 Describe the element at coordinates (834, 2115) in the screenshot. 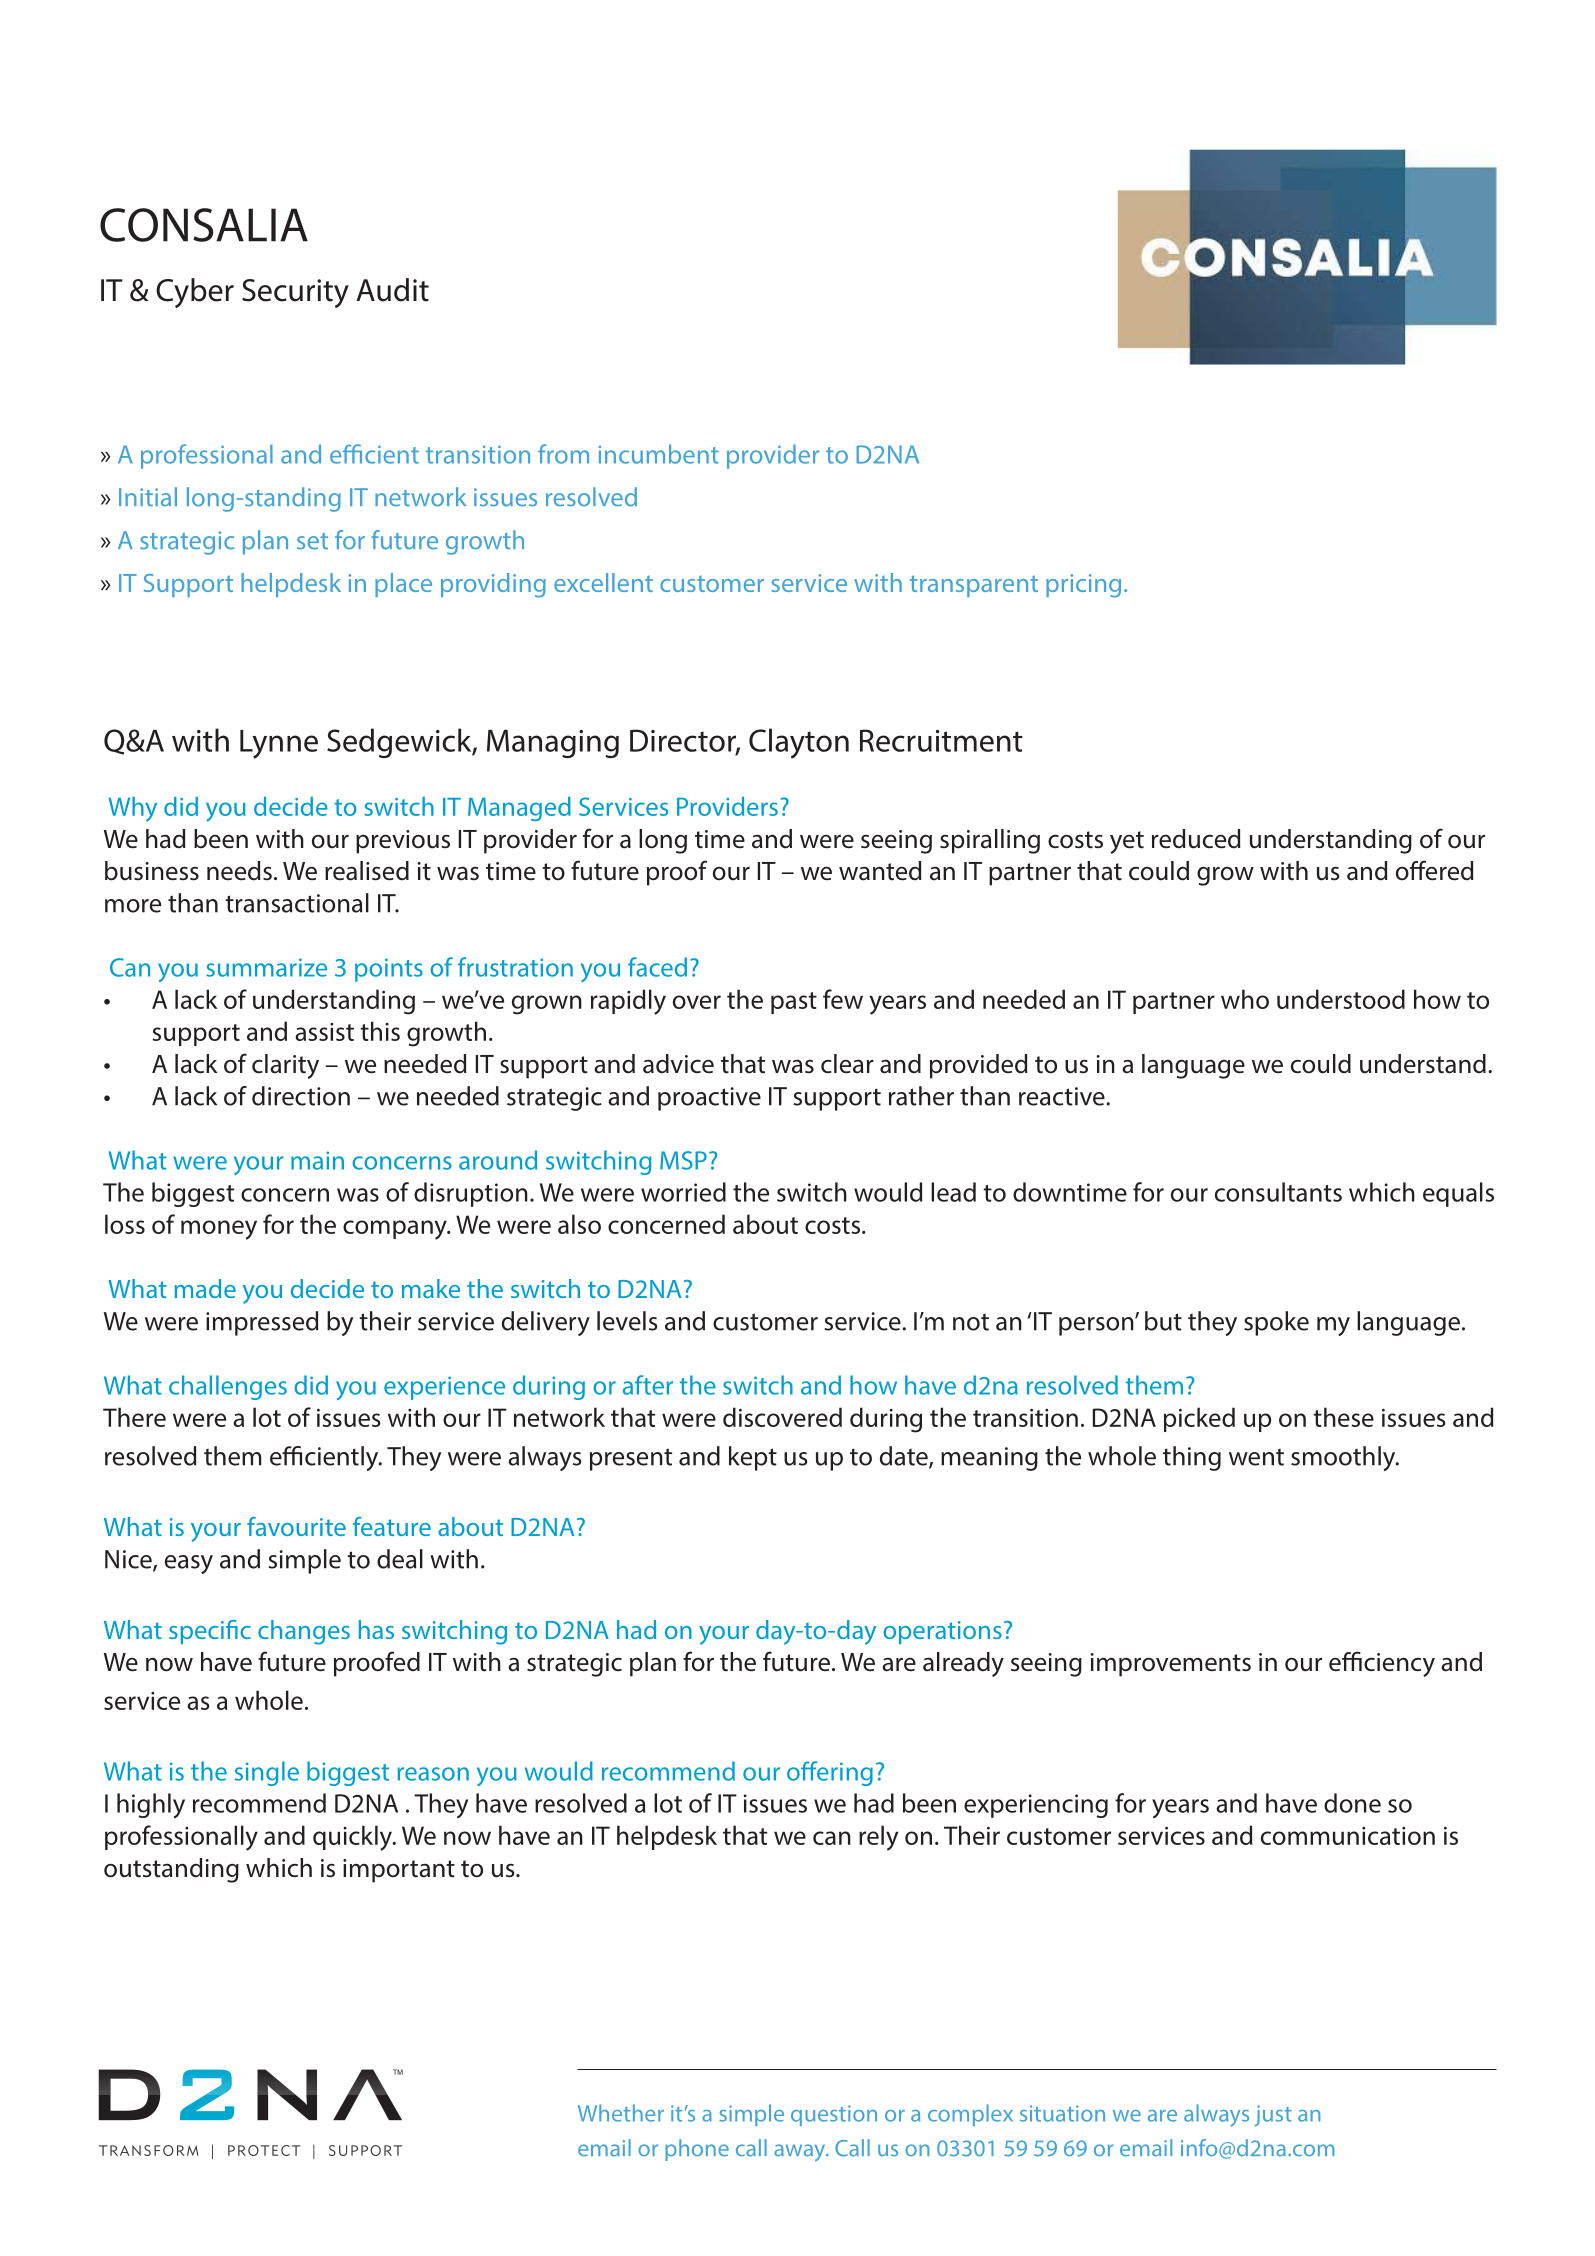

I see `question` at that location.
